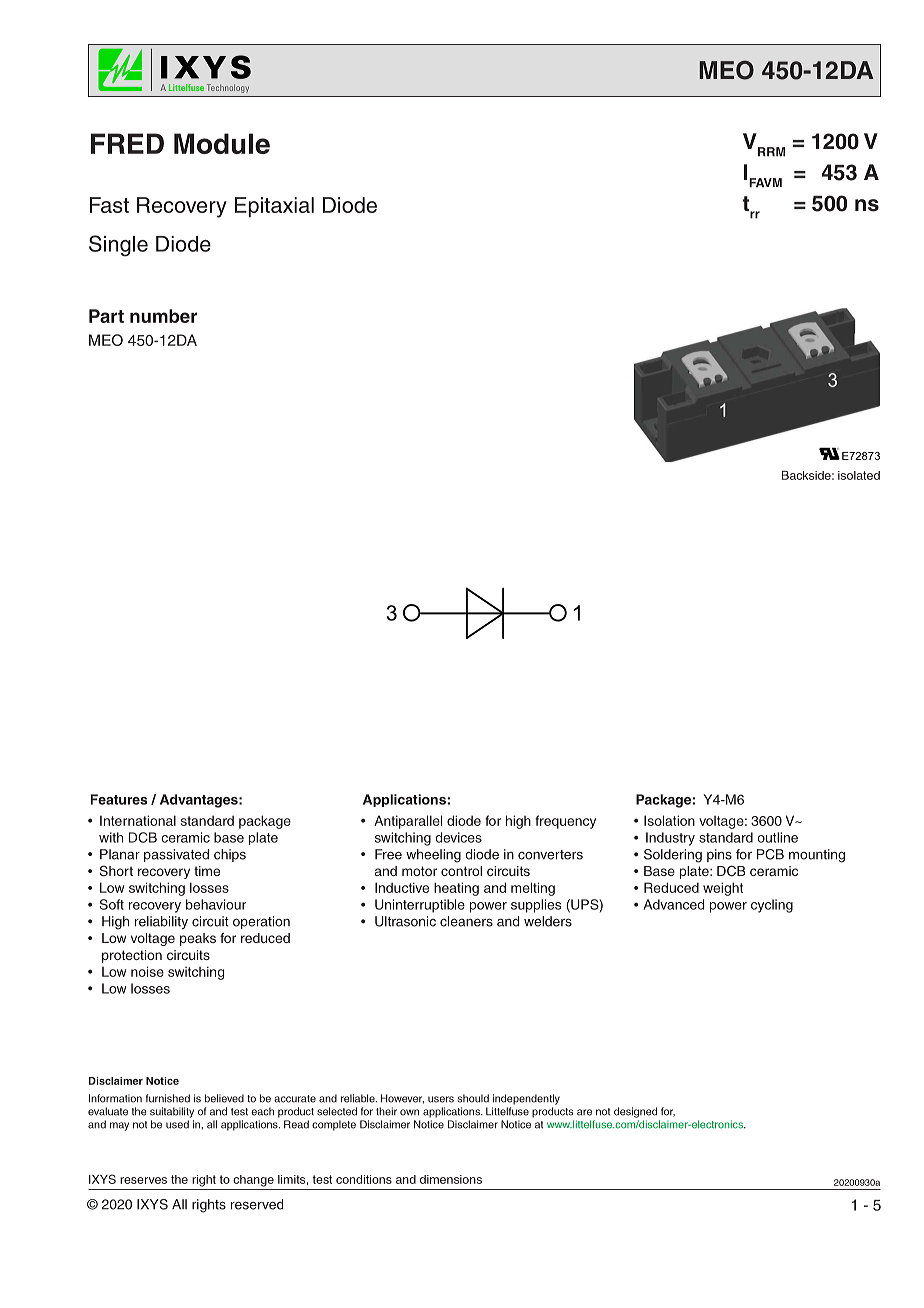 The width and height of the screenshot is (924, 1308). Describe the element at coordinates (119, 799) in the screenshot. I see `Features` at that location.
